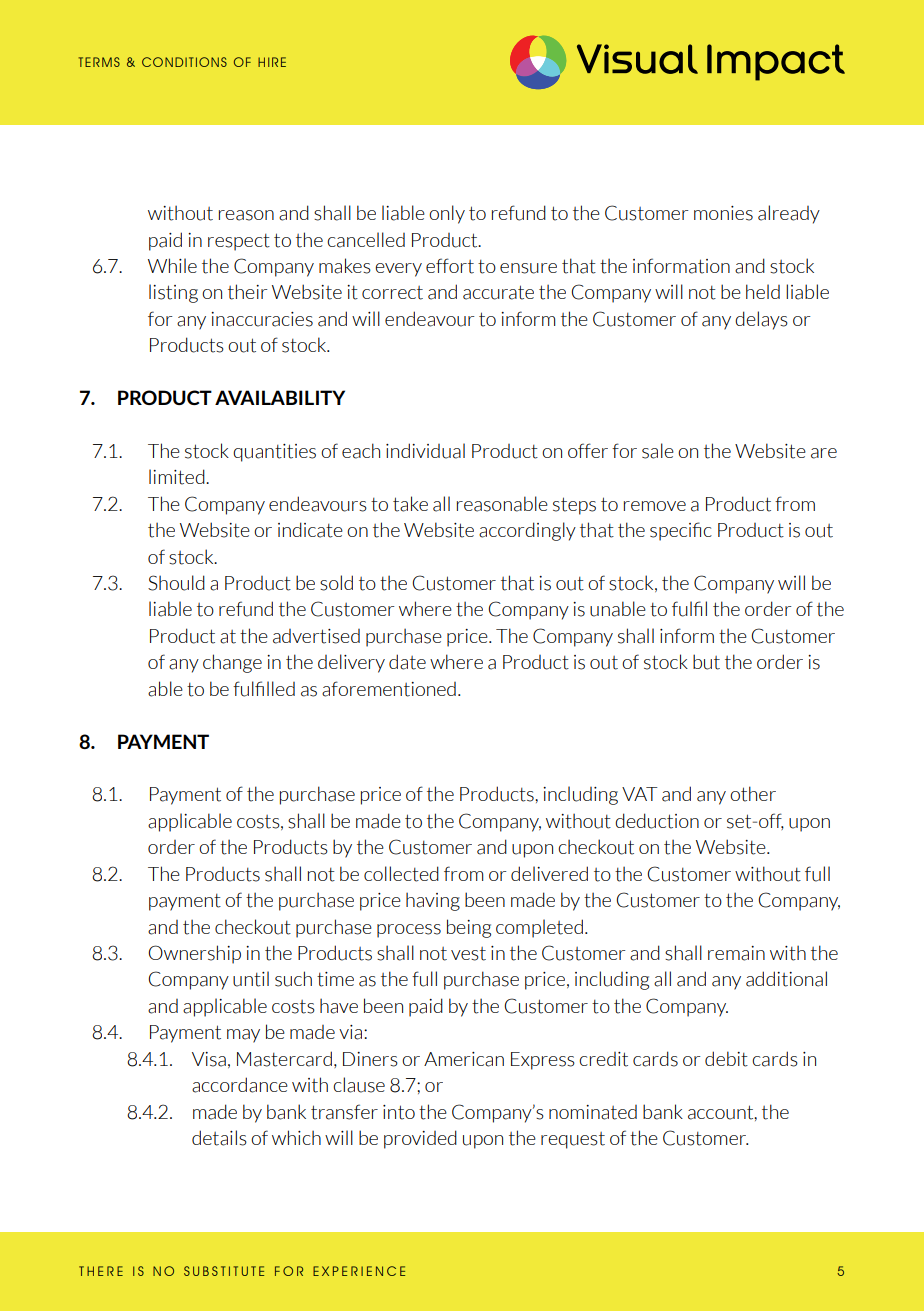 Image resolution: width=924 pixels, height=1311 pixels. I want to click on remain, so click(736, 953).
